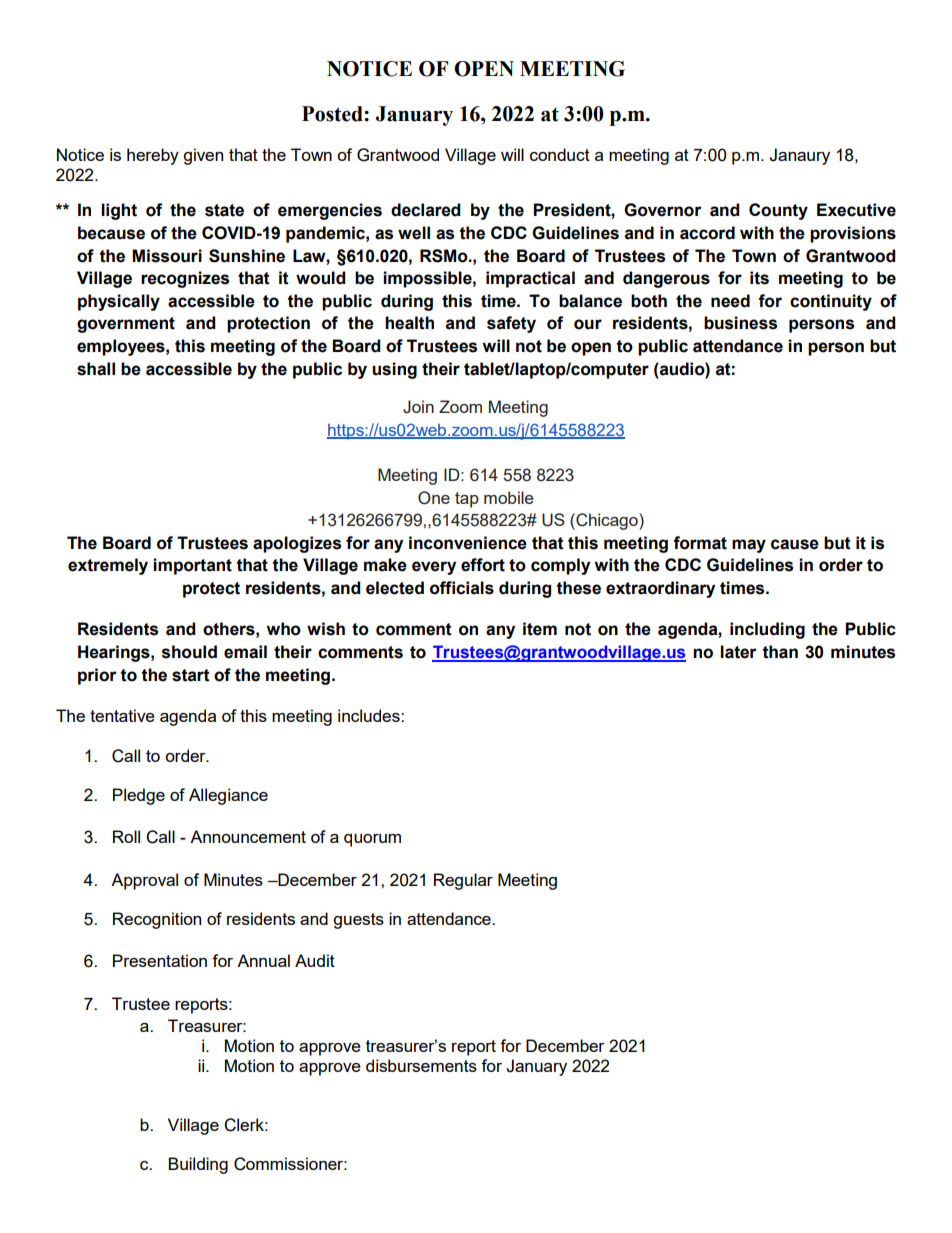 This screenshot has height=1233, width=952. I want to click on including, so click(767, 630).
